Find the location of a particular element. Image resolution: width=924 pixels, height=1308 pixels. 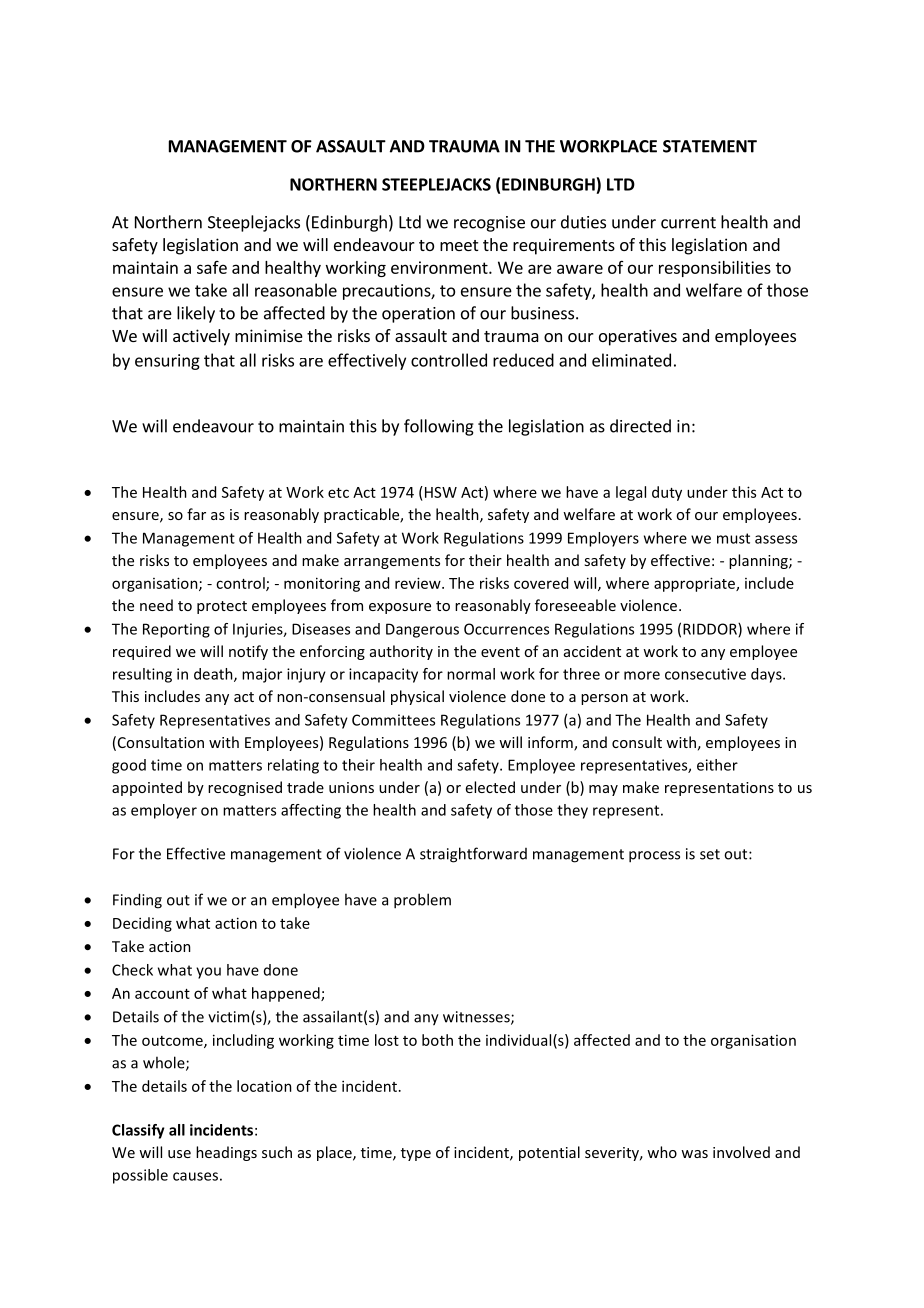

set is located at coordinates (710, 854).
